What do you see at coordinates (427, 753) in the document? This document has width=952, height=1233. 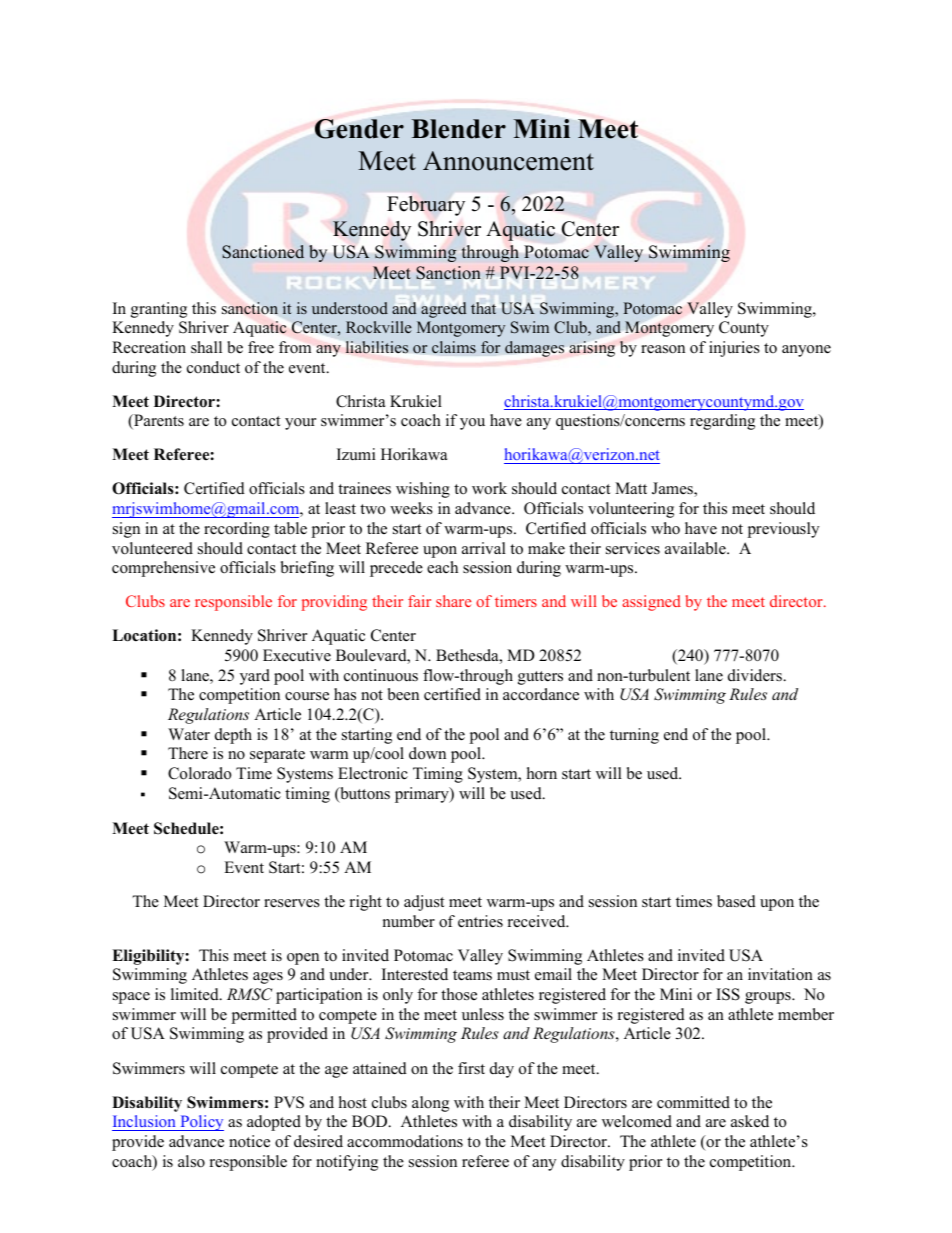 I see `down` at bounding box center [427, 753].
